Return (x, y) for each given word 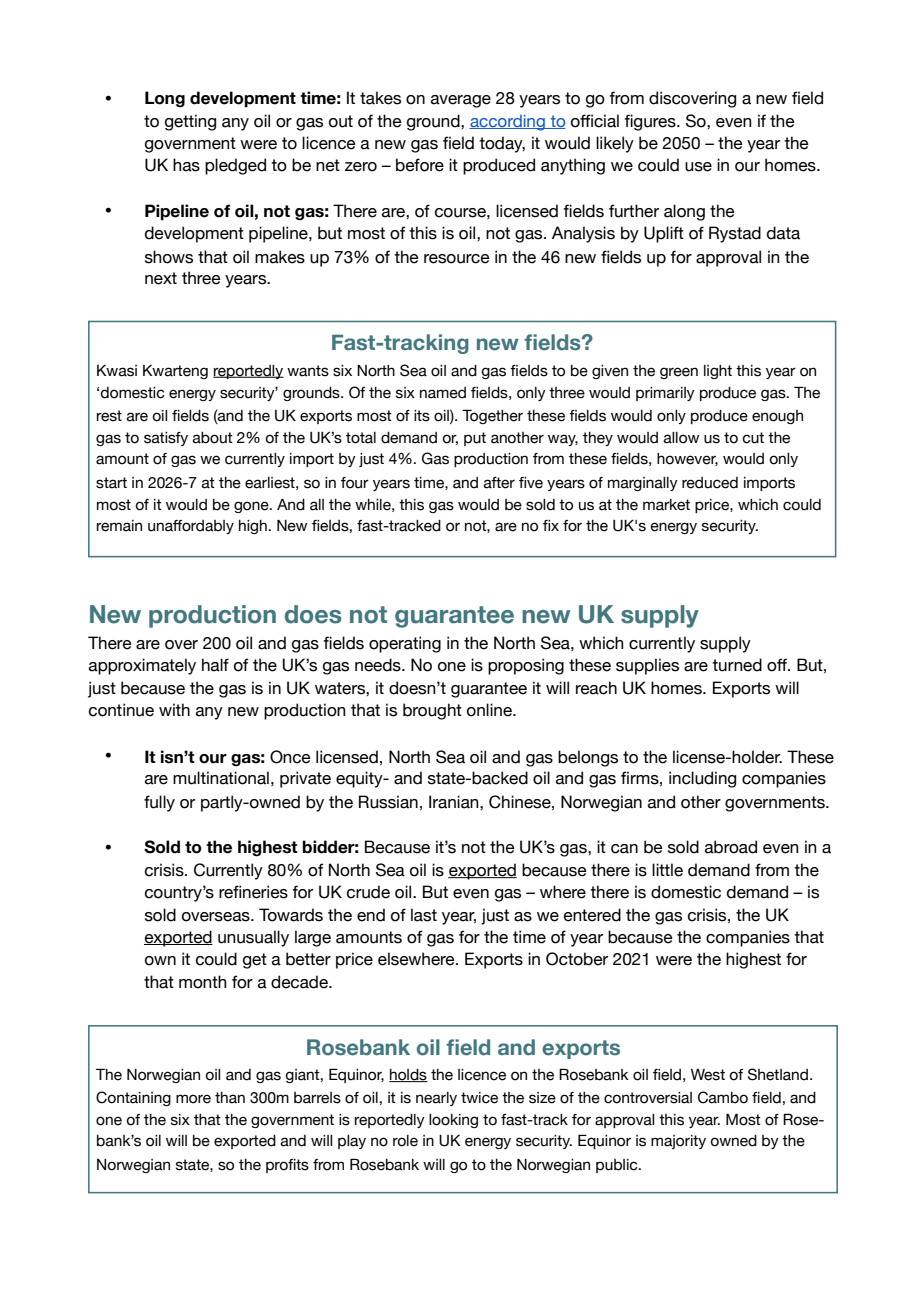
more (193, 1099)
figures (651, 122)
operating (405, 644)
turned (737, 665)
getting (190, 122)
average (461, 101)
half (215, 665)
